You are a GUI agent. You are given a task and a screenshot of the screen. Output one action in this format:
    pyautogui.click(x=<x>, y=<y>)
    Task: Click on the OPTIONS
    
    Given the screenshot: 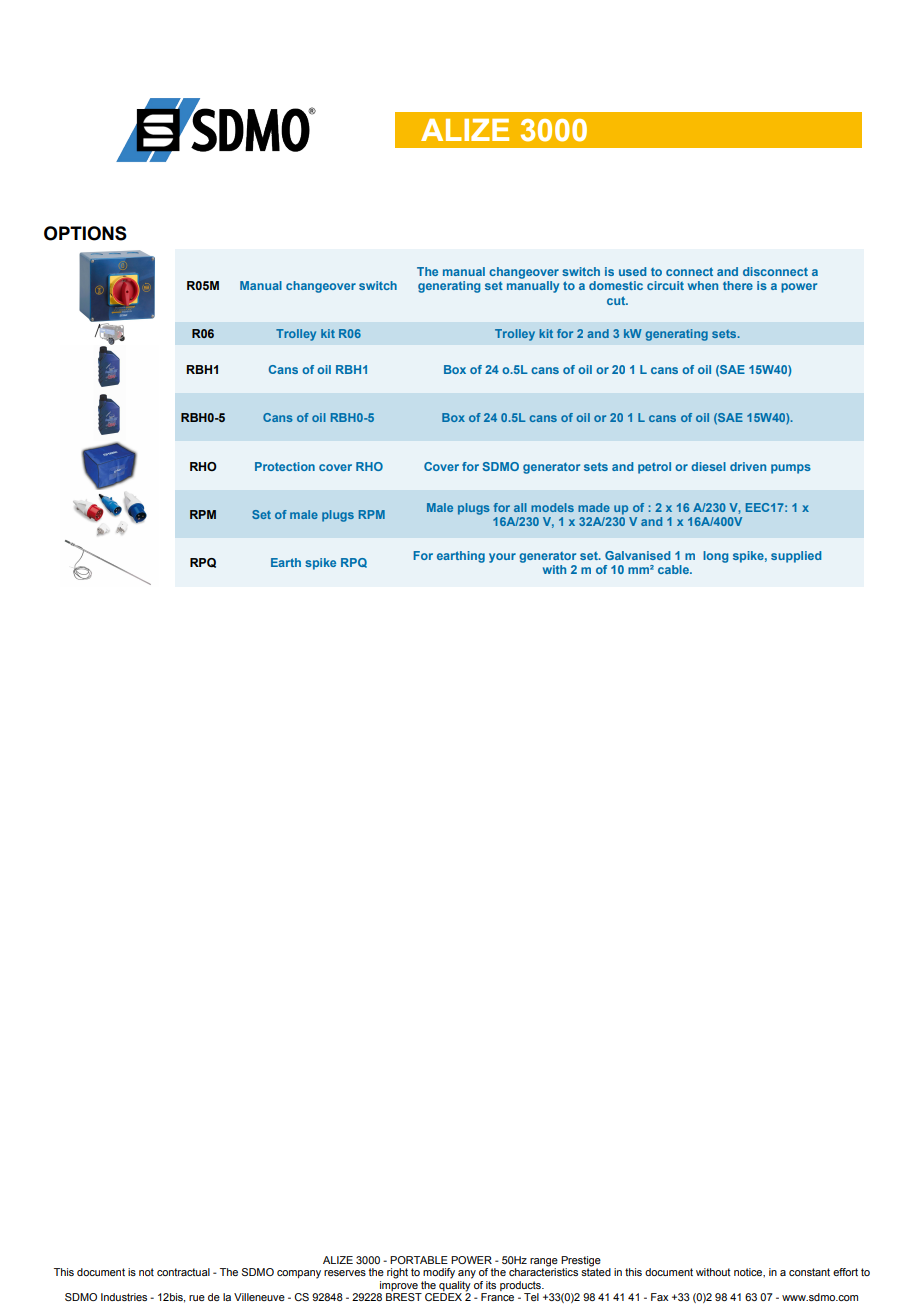 What is the action you would take?
    pyautogui.click(x=85, y=233)
